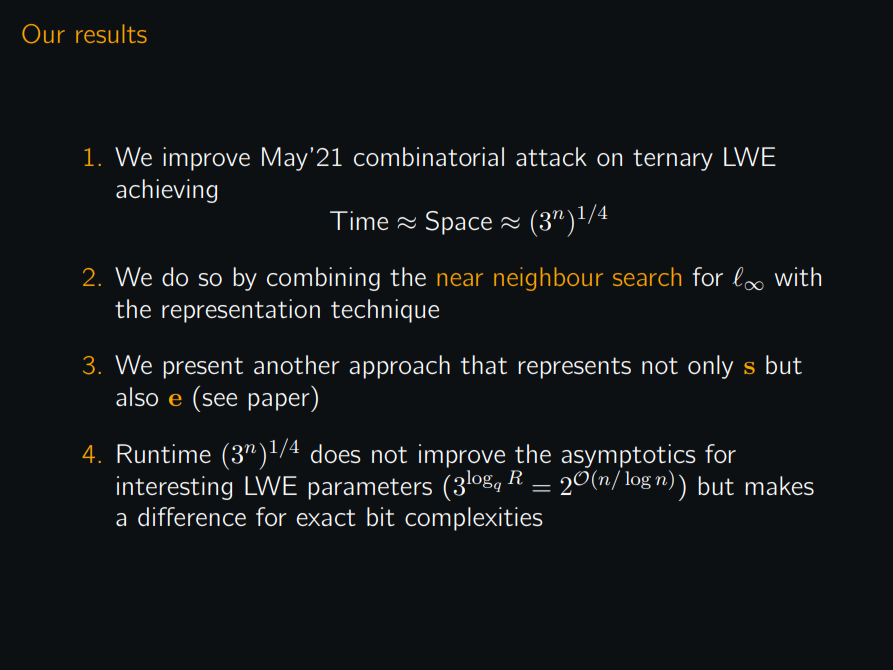 The image size is (893, 670). I want to click on near, so click(460, 279).
